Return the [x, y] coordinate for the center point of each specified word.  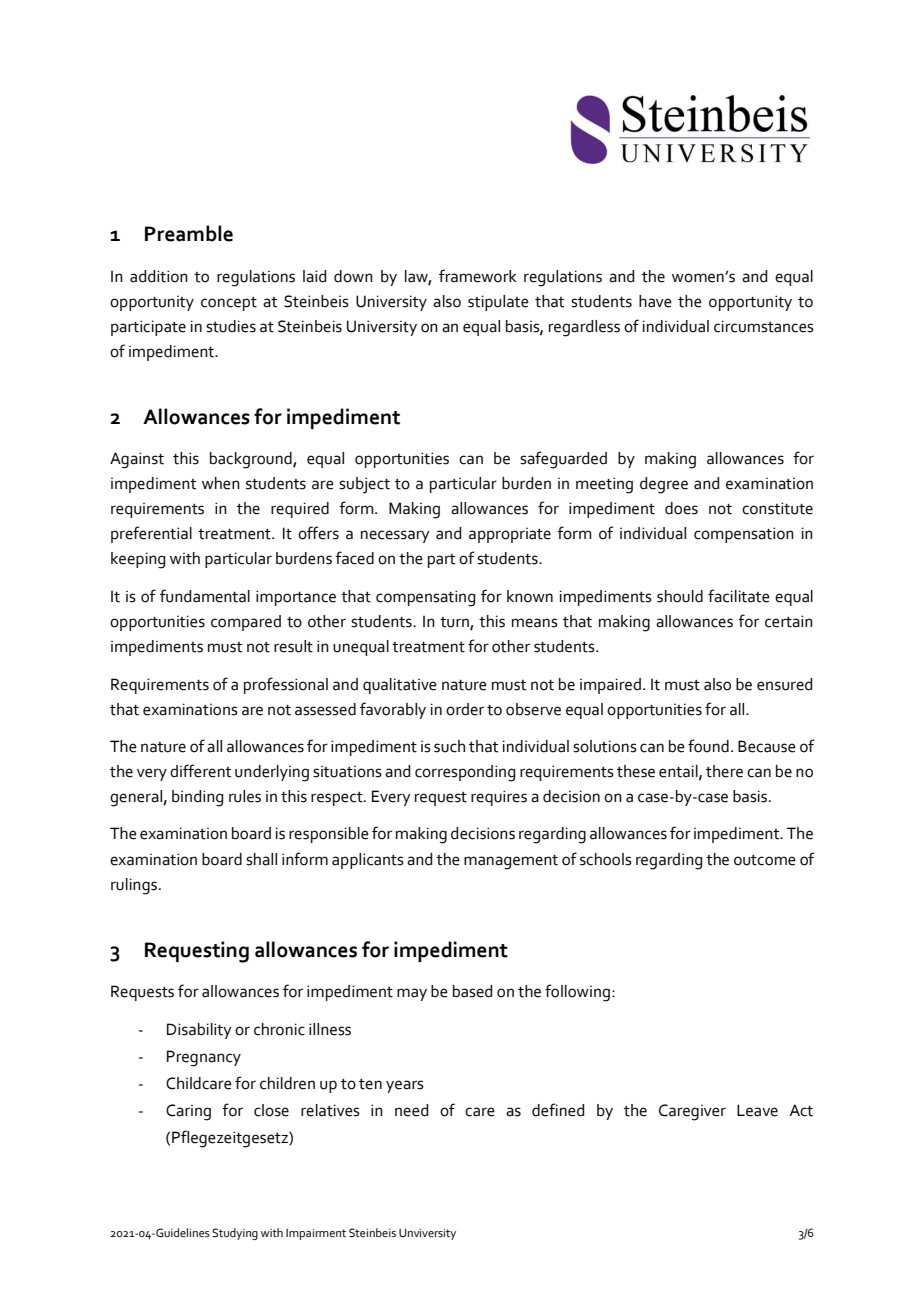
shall [261, 859]
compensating [425, 598]
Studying [235, 1234]
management [511, 862]
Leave [757, 1110]
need [411, 1110]
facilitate [739, 596]
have [655, 301]
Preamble [189, 233]
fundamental [205, 596]
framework [477, 276]
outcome [765, 860]
